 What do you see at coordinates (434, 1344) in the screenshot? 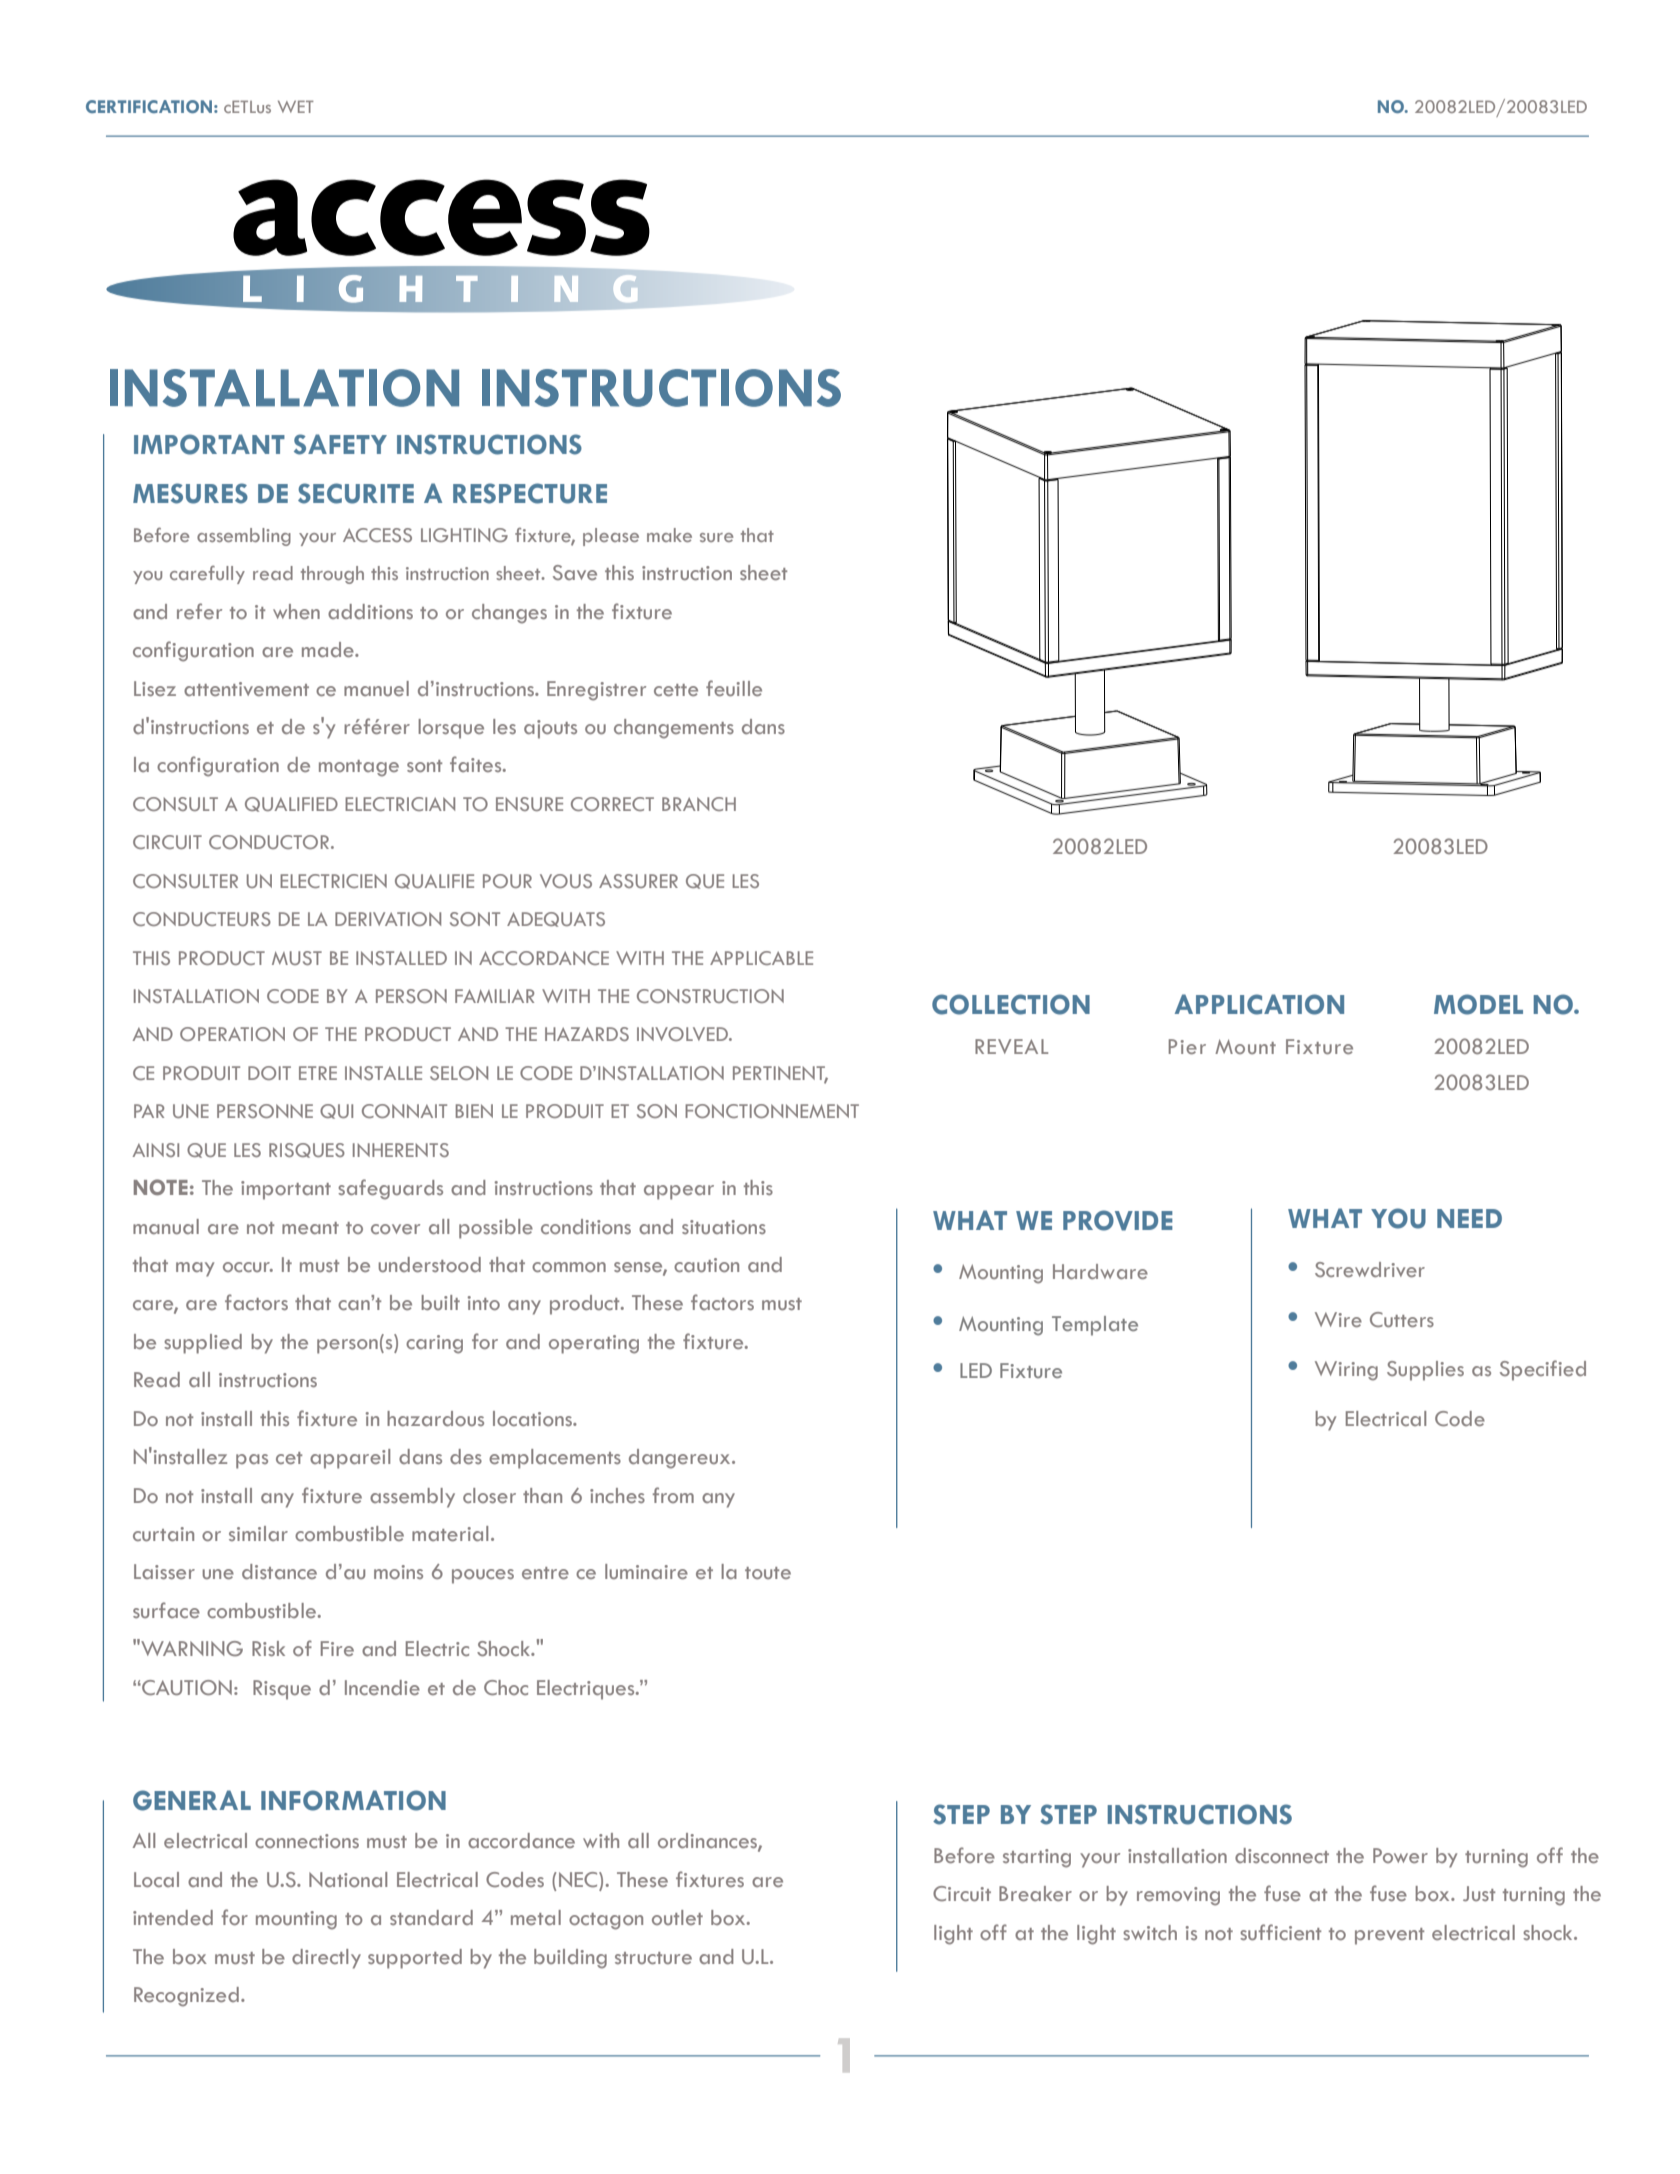
I see `caring` at bounding box center [434, 1344].
